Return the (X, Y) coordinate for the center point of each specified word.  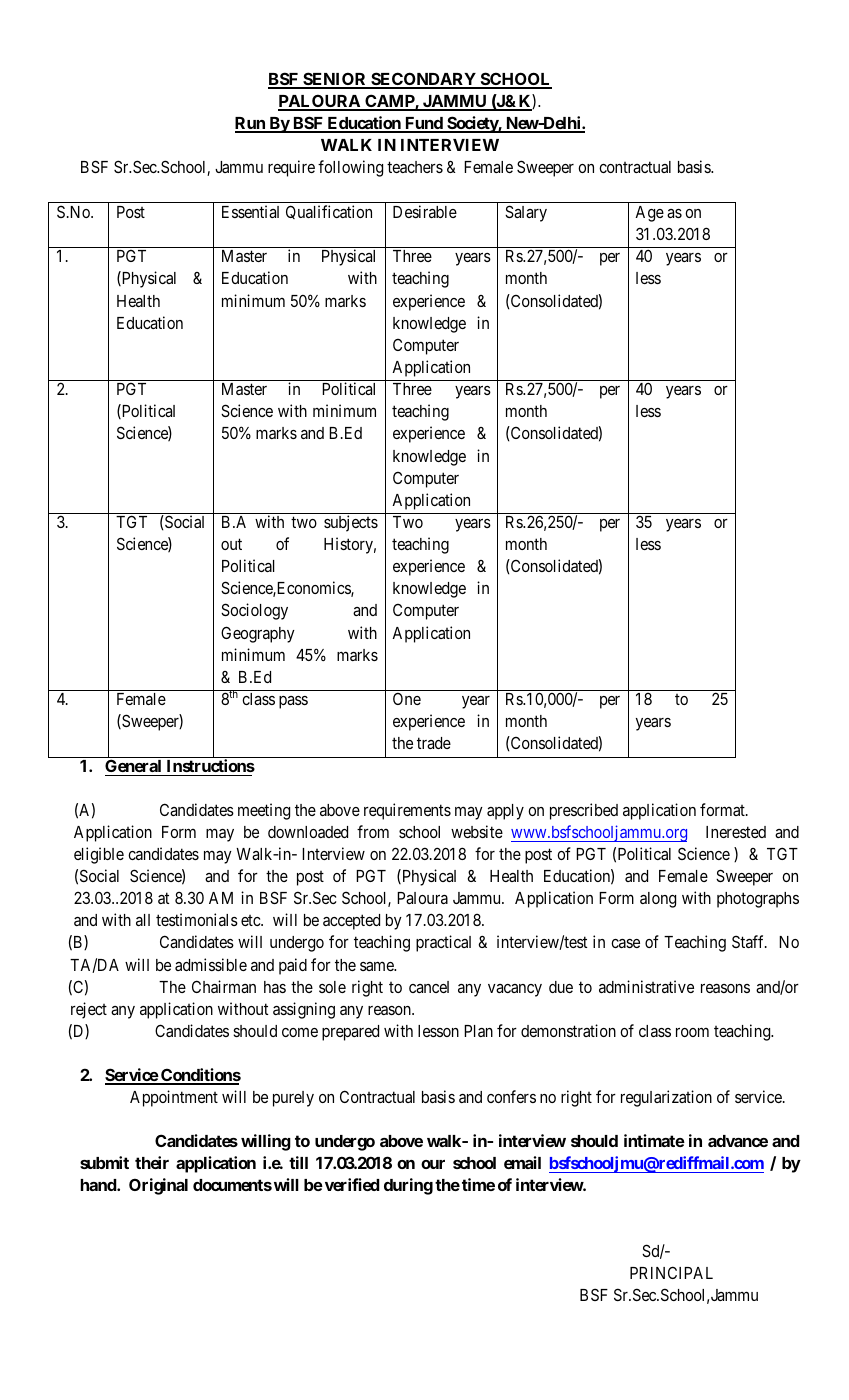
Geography (258, 634)
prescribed (584, 811)
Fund (424, 124)
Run (251, 124)
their (152, 1162)
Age (649, 214)
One (407, 699)
